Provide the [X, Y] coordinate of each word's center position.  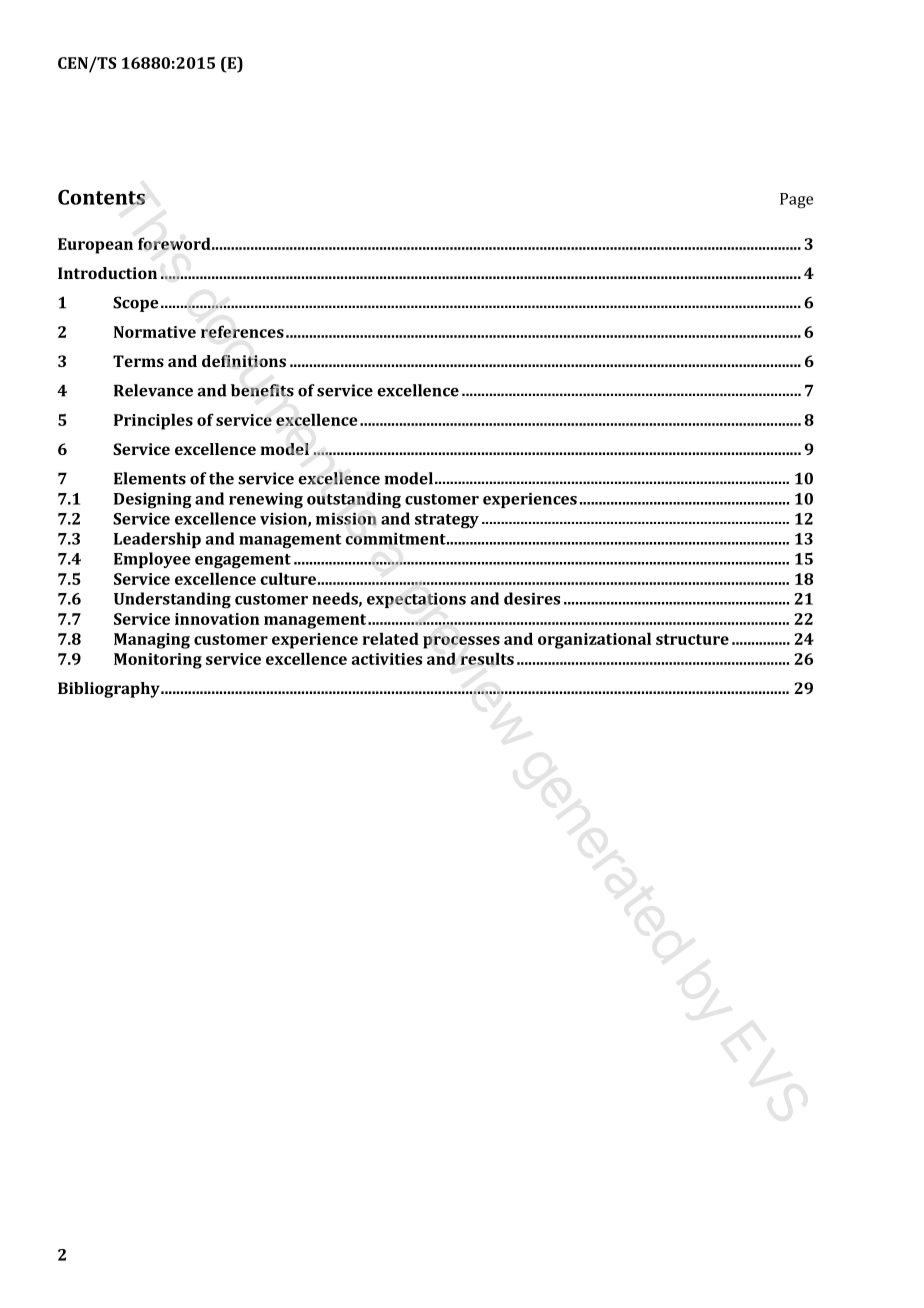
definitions [244, 361]
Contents [101, 197]
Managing [152, 641]
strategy [447, 521]
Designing [153, 501]
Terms [138, 361]
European [95, 246]
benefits [262, 390]
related [390, 638]
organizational [594, 640]
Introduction [107, 273]
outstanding [354, 500]
